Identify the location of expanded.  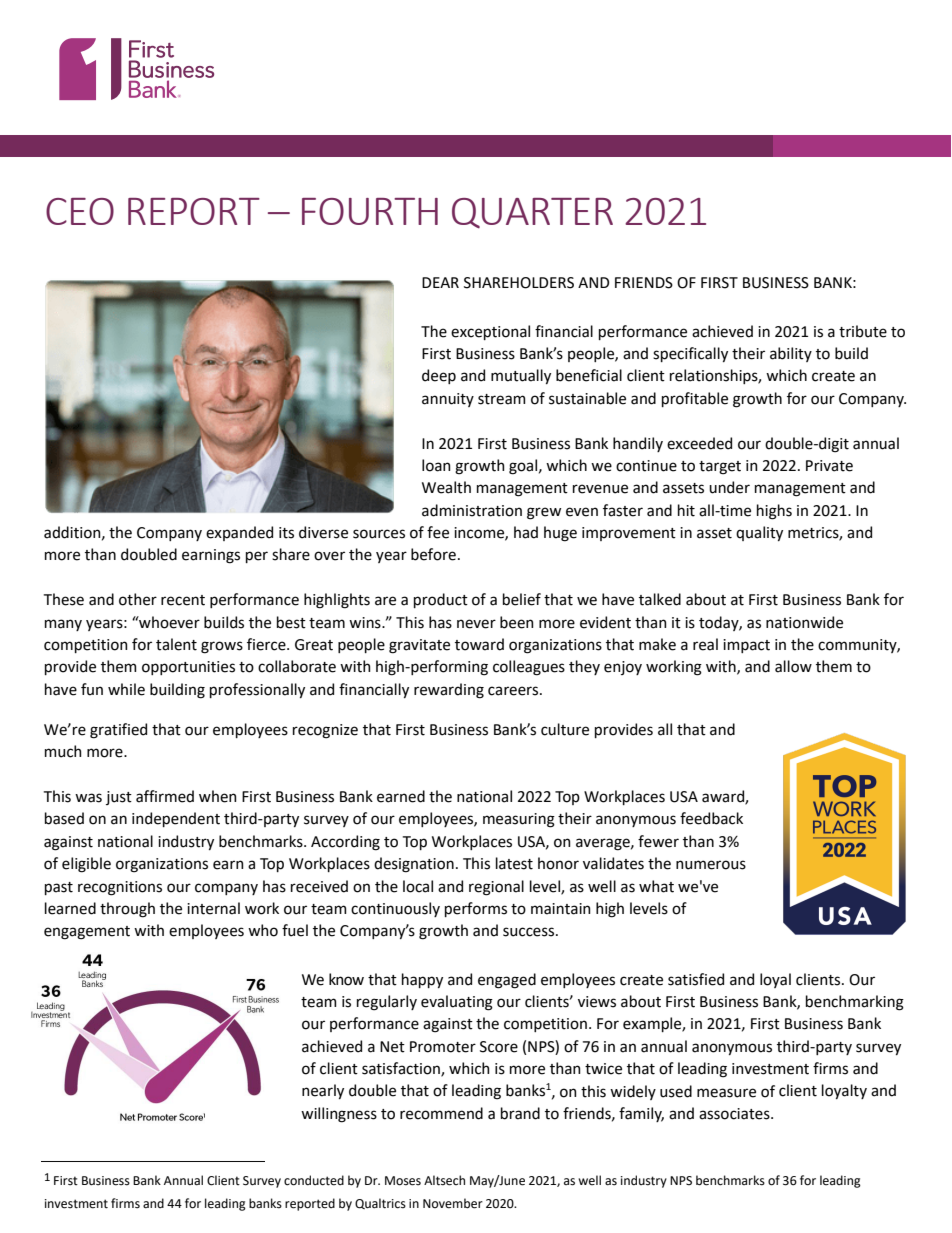
(239, 533).
